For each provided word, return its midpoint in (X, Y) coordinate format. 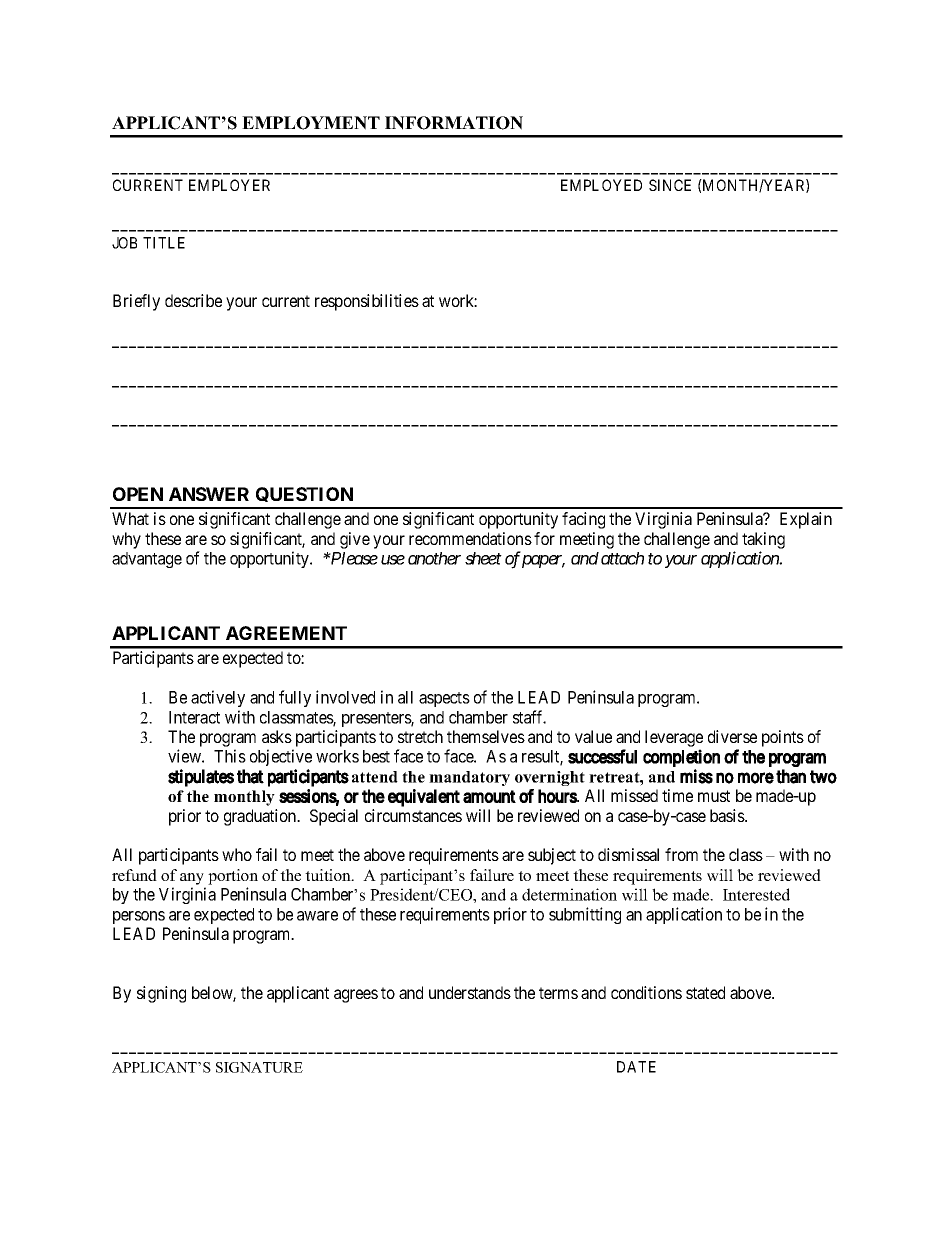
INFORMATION (454, 123)
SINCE (670, 185)
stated (705, 992)
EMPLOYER (229, 185)
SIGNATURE (259, 1067)
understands (470, 992)
